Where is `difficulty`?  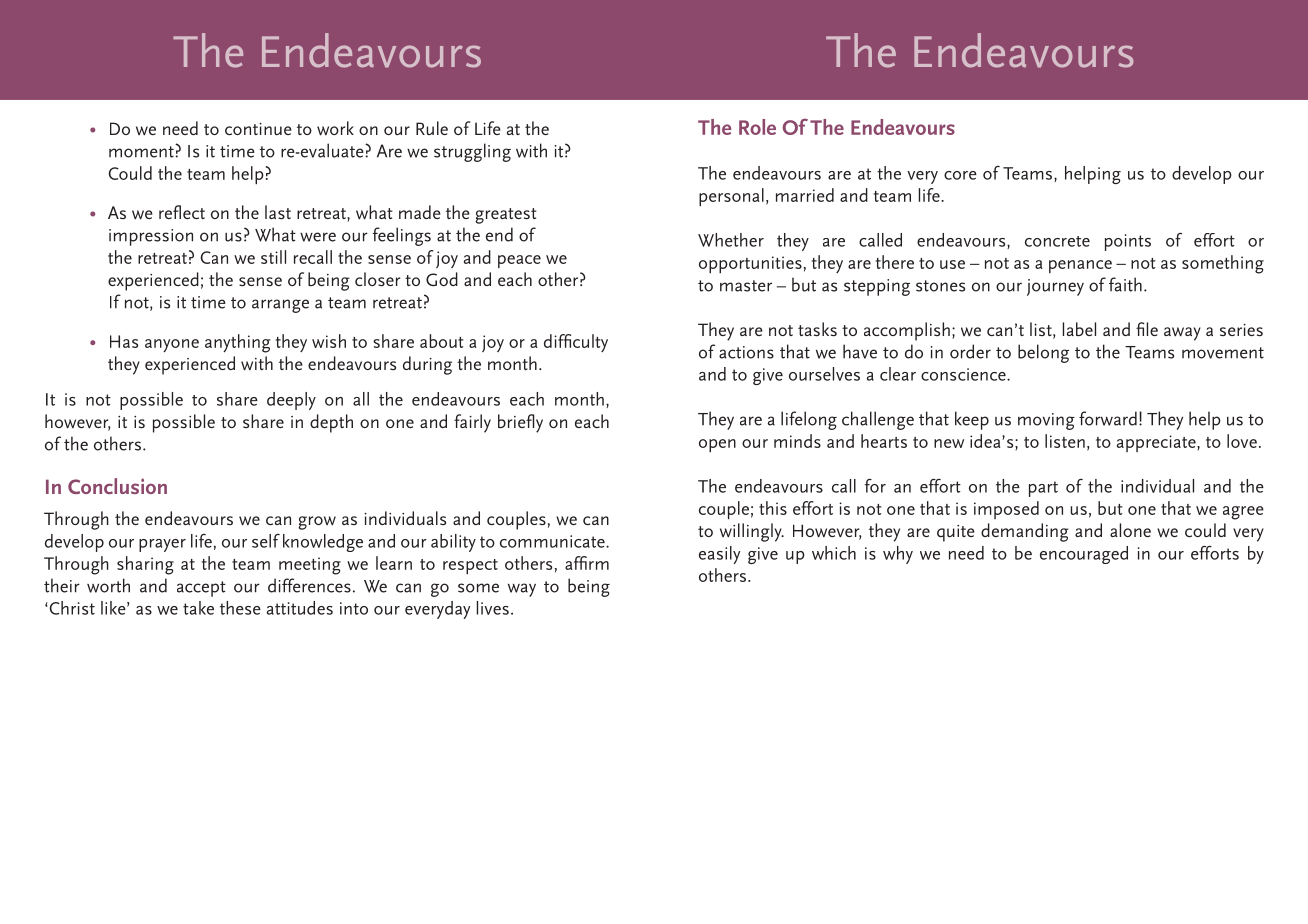 difficulty is located at coordinates (576, 343).
